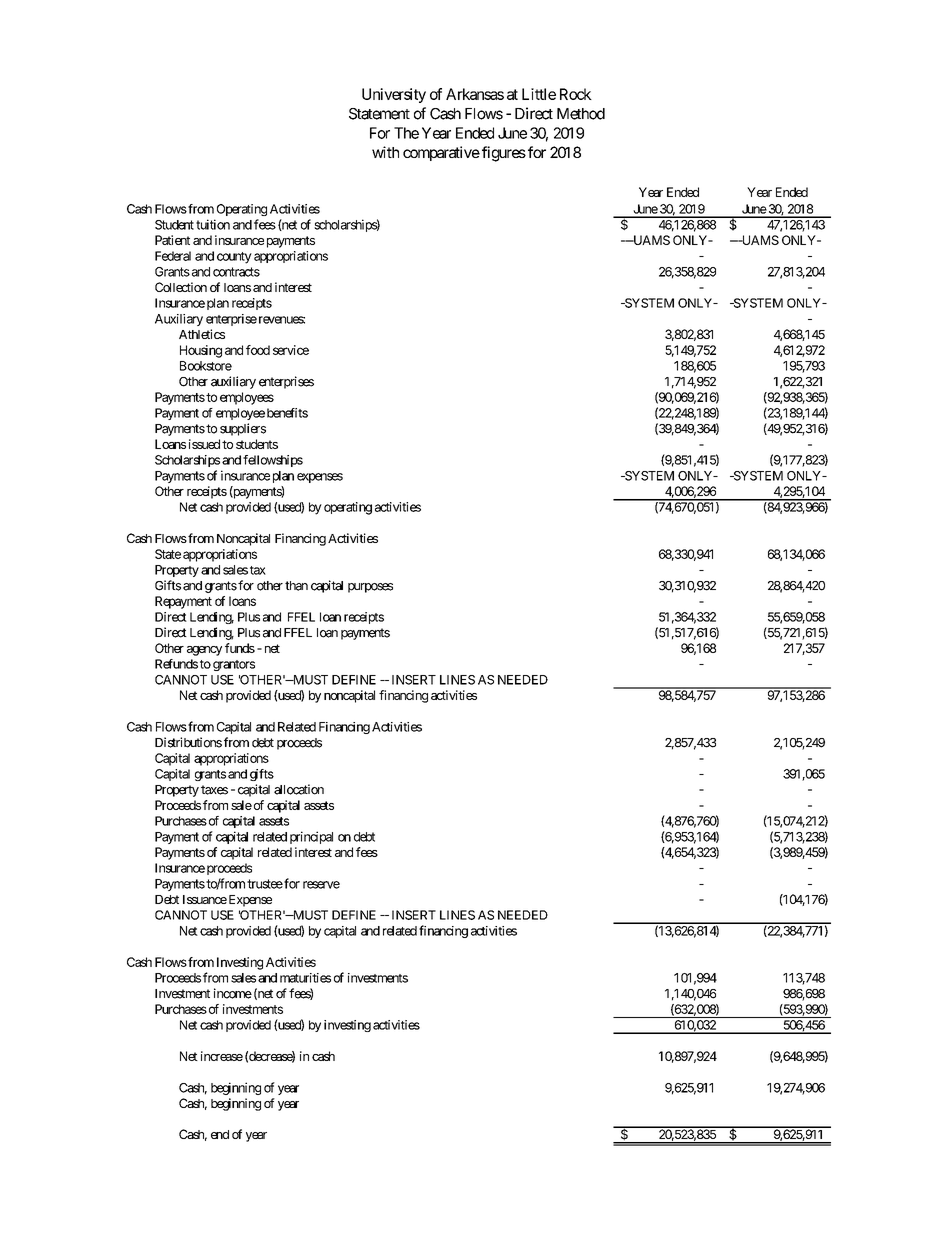 This document has width=952, height=1233. What do you see at coordinates (291, 350) in the document?
I see `service` at bounding box center [291, 350].
